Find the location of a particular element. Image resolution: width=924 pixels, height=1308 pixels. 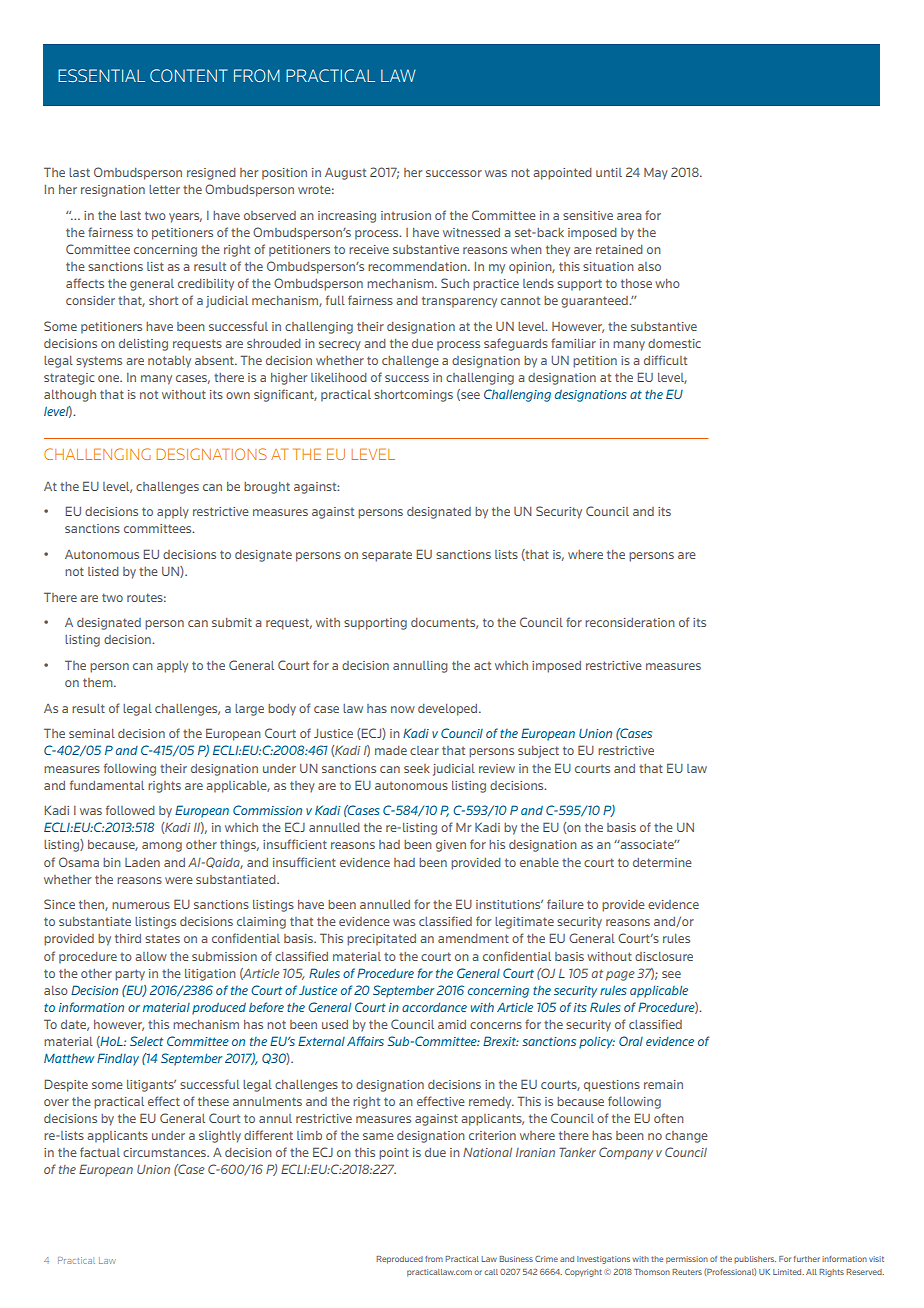

August is located at coordinates (345, 174).
